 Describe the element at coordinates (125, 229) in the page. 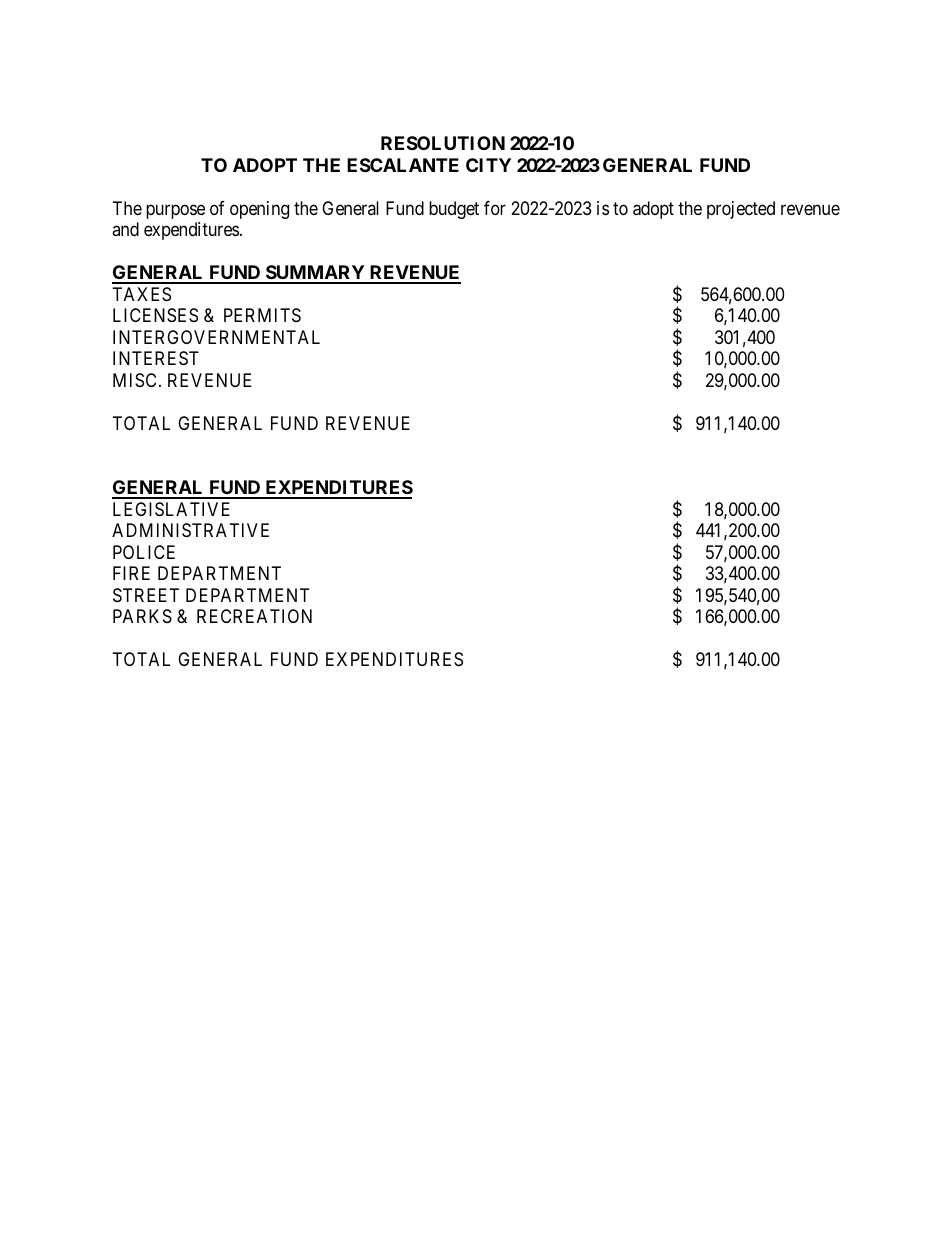

I see `and` at that location.
